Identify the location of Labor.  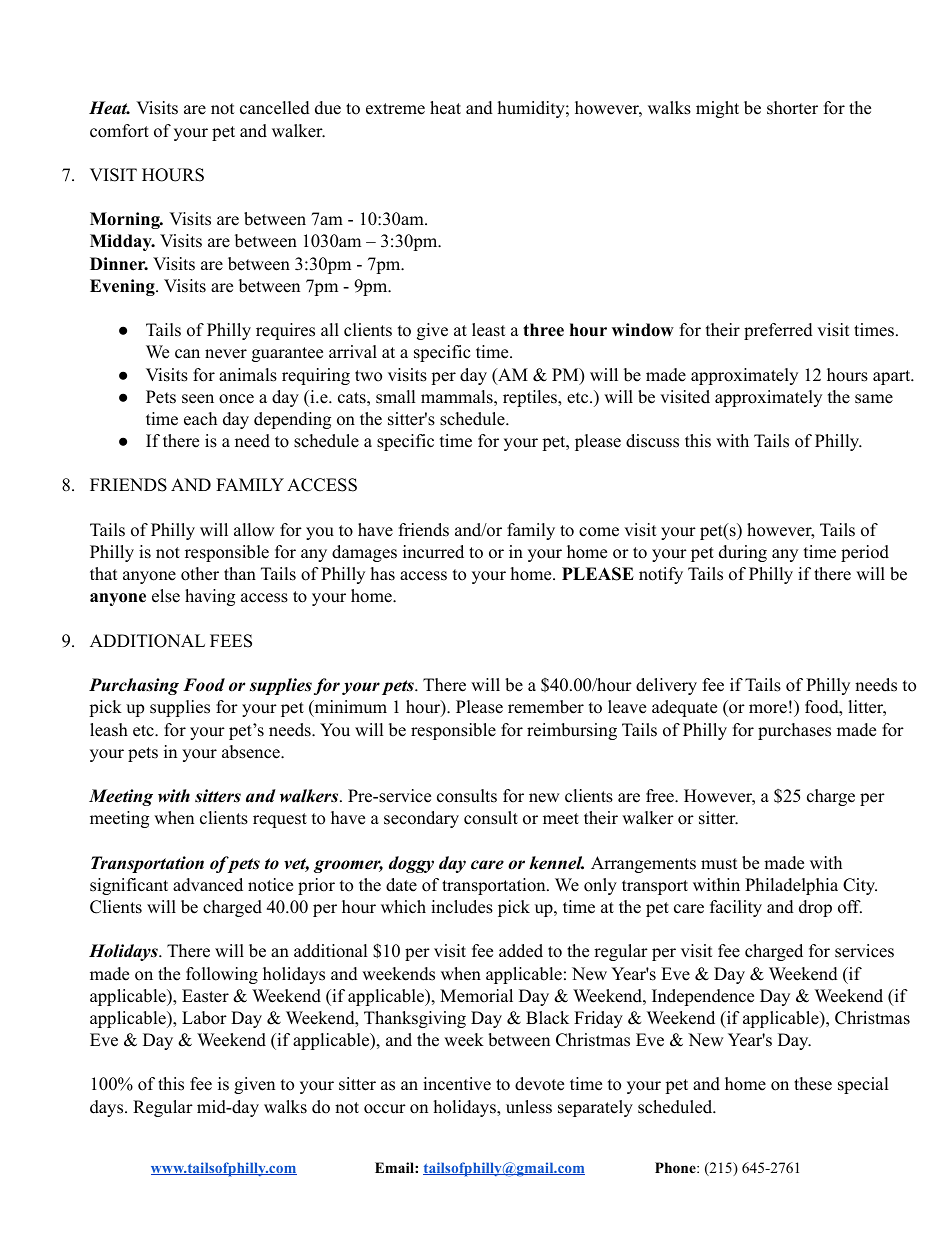
(204, 1018).
